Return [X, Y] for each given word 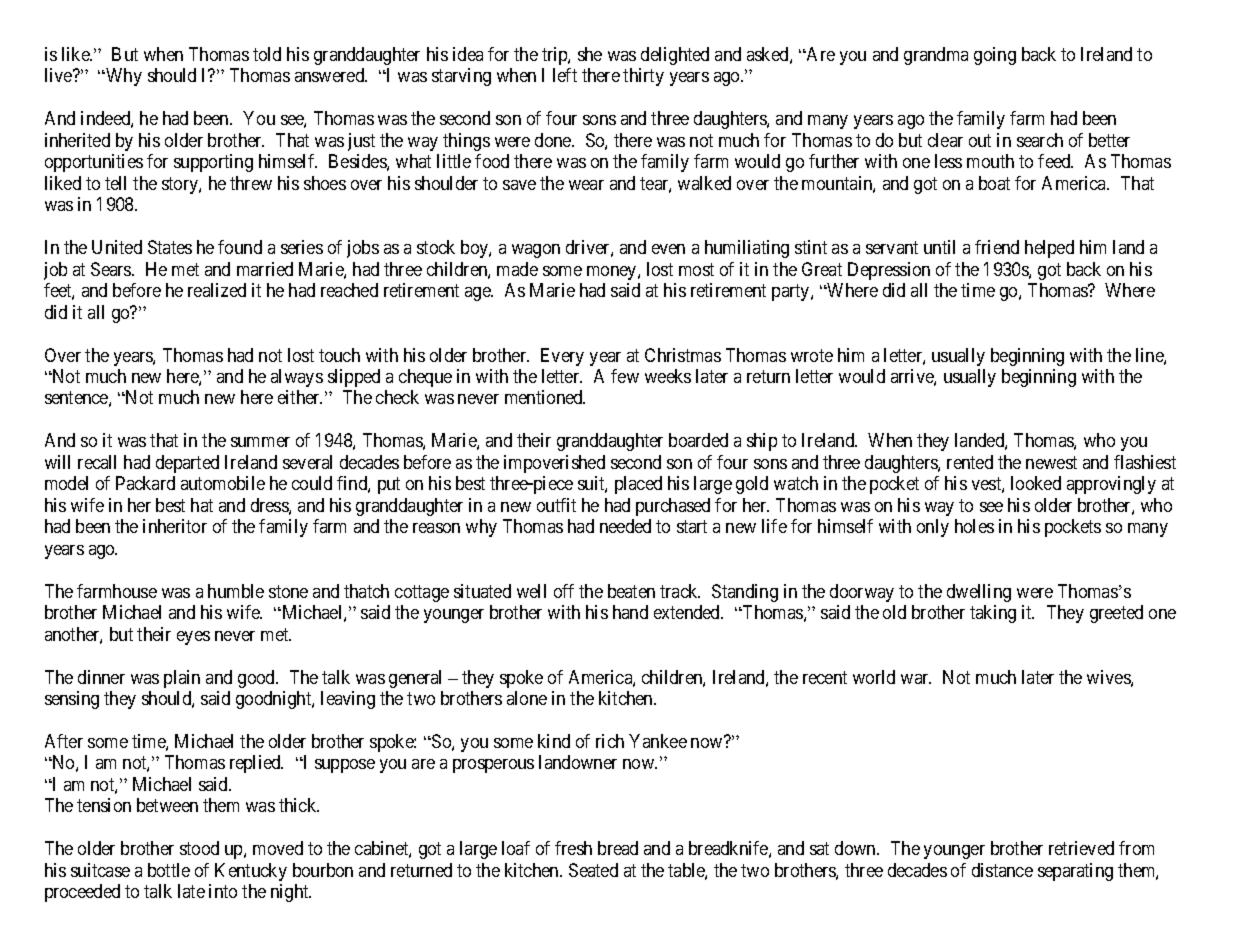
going [995, 56]
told [267, 54]
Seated [593, 870]
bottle [169, 870]
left [565, 75]
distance [1002, 870]
